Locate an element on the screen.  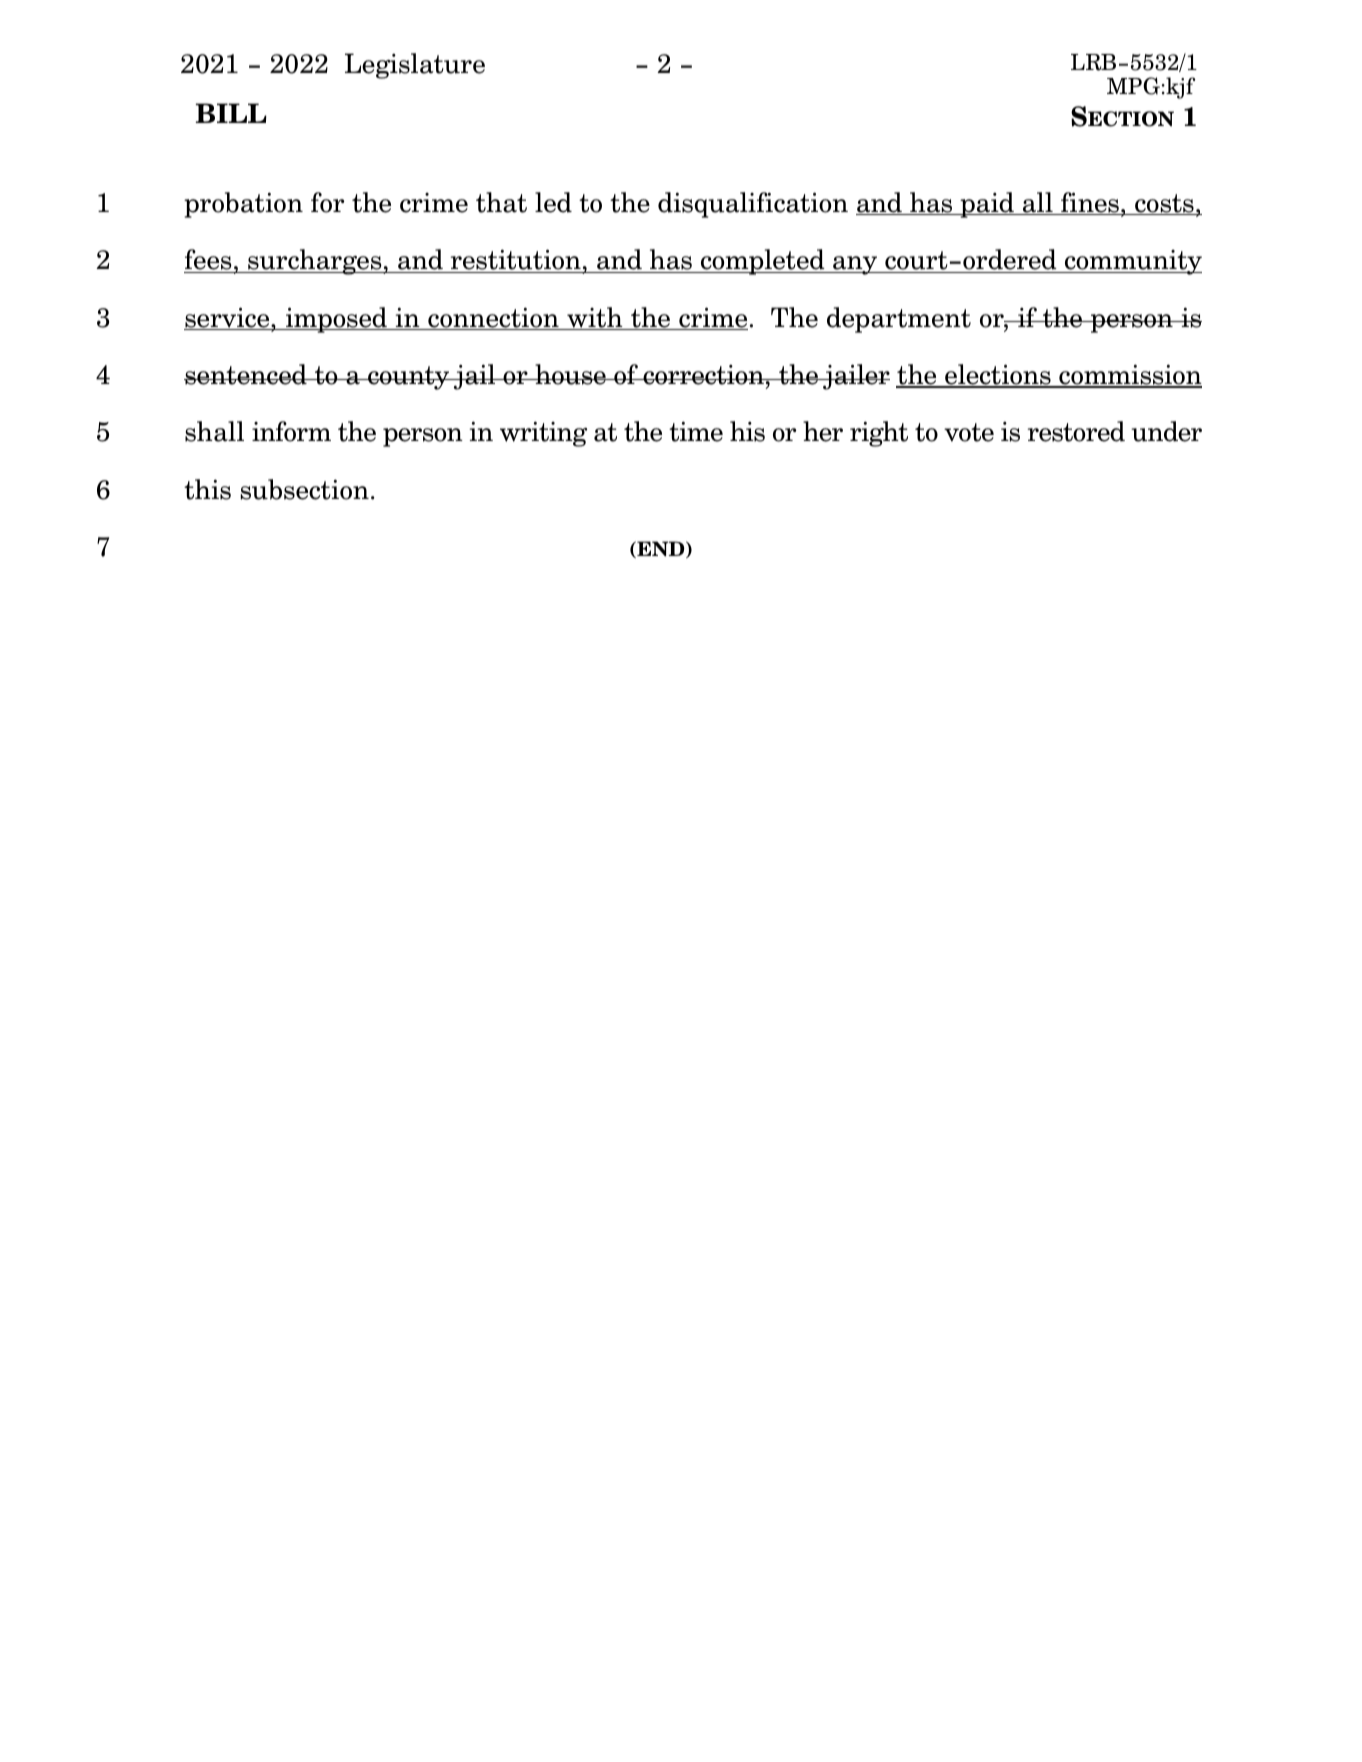
elections is located at coordinates (998, 375).
